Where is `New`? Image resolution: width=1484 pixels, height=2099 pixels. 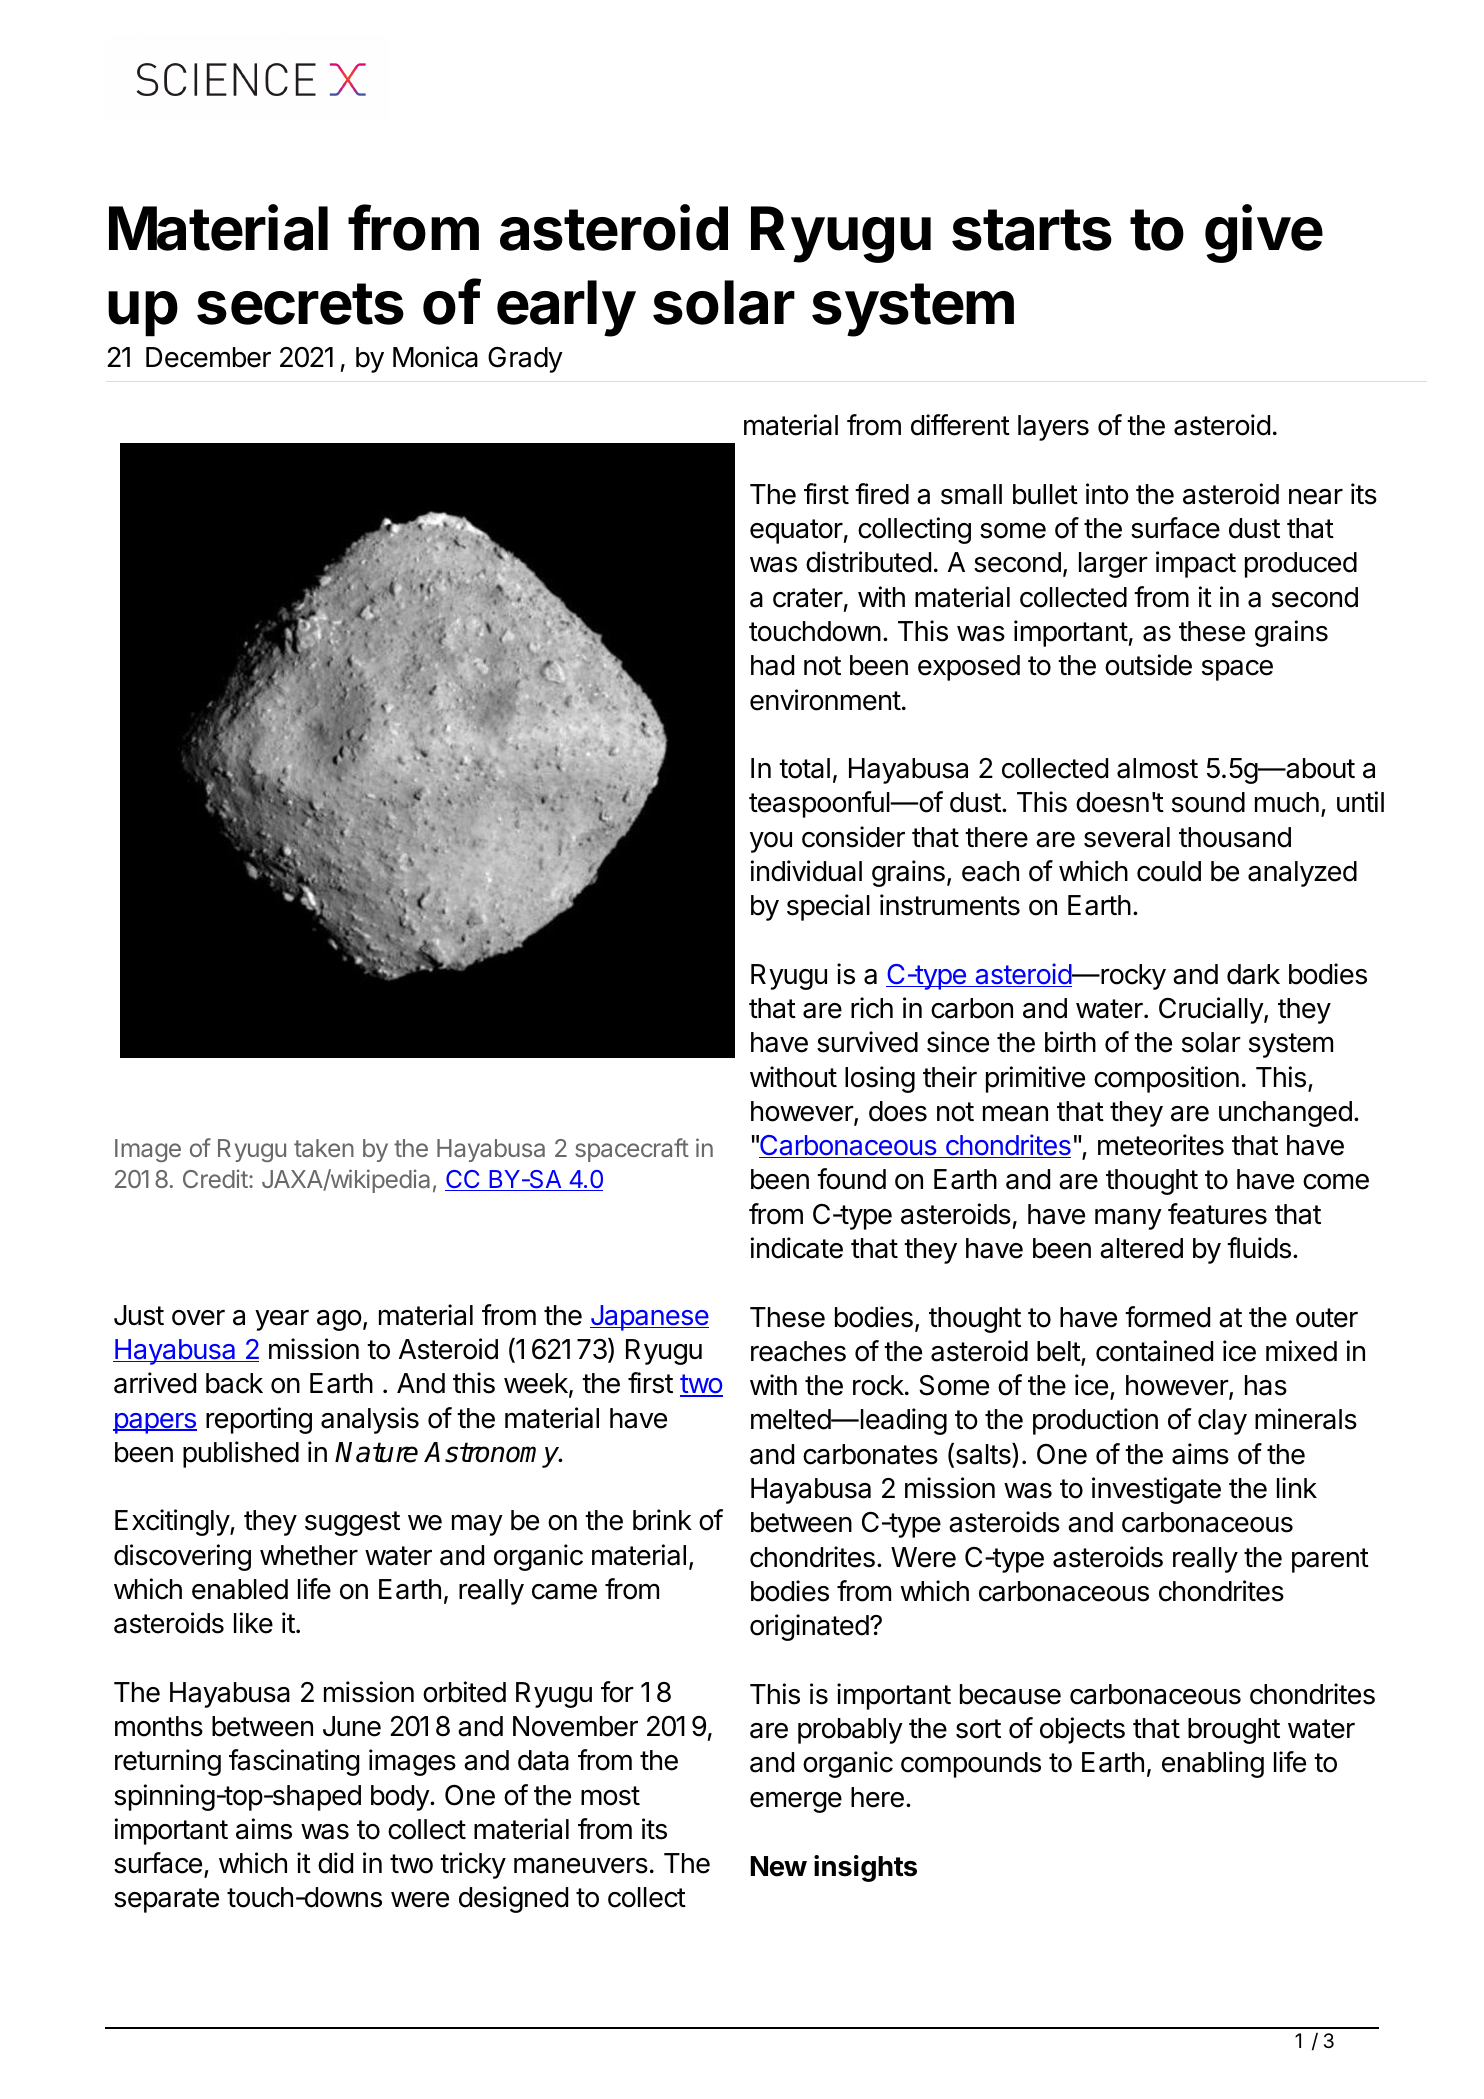
New is located at coordinates (779, 1866).
